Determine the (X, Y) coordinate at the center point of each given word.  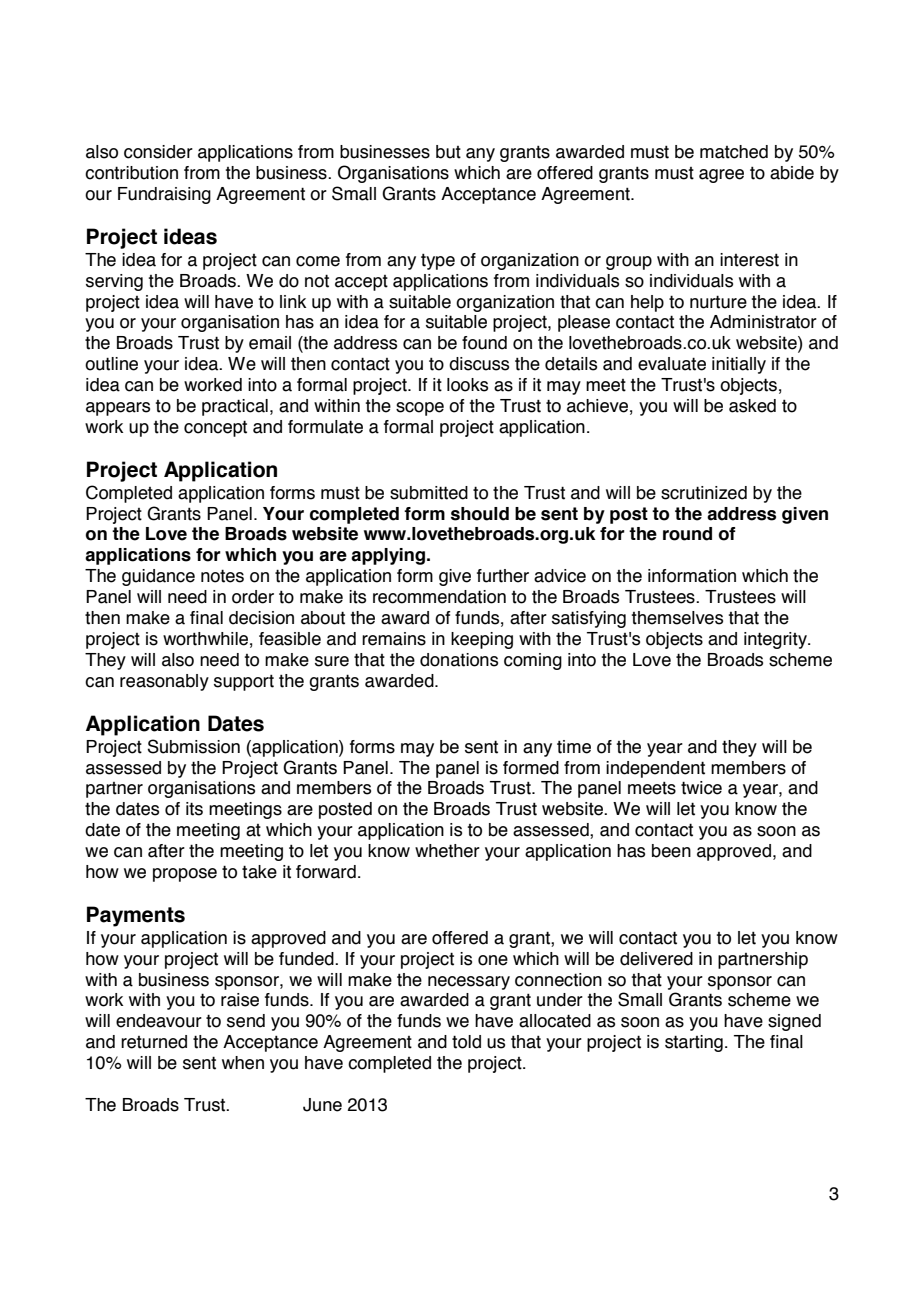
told (466, 1042)
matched (734, 152)
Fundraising (164, 195)
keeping (482, 640)
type (438, 261)
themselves (677, 618)
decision (261, 618)
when (243, 1063)
